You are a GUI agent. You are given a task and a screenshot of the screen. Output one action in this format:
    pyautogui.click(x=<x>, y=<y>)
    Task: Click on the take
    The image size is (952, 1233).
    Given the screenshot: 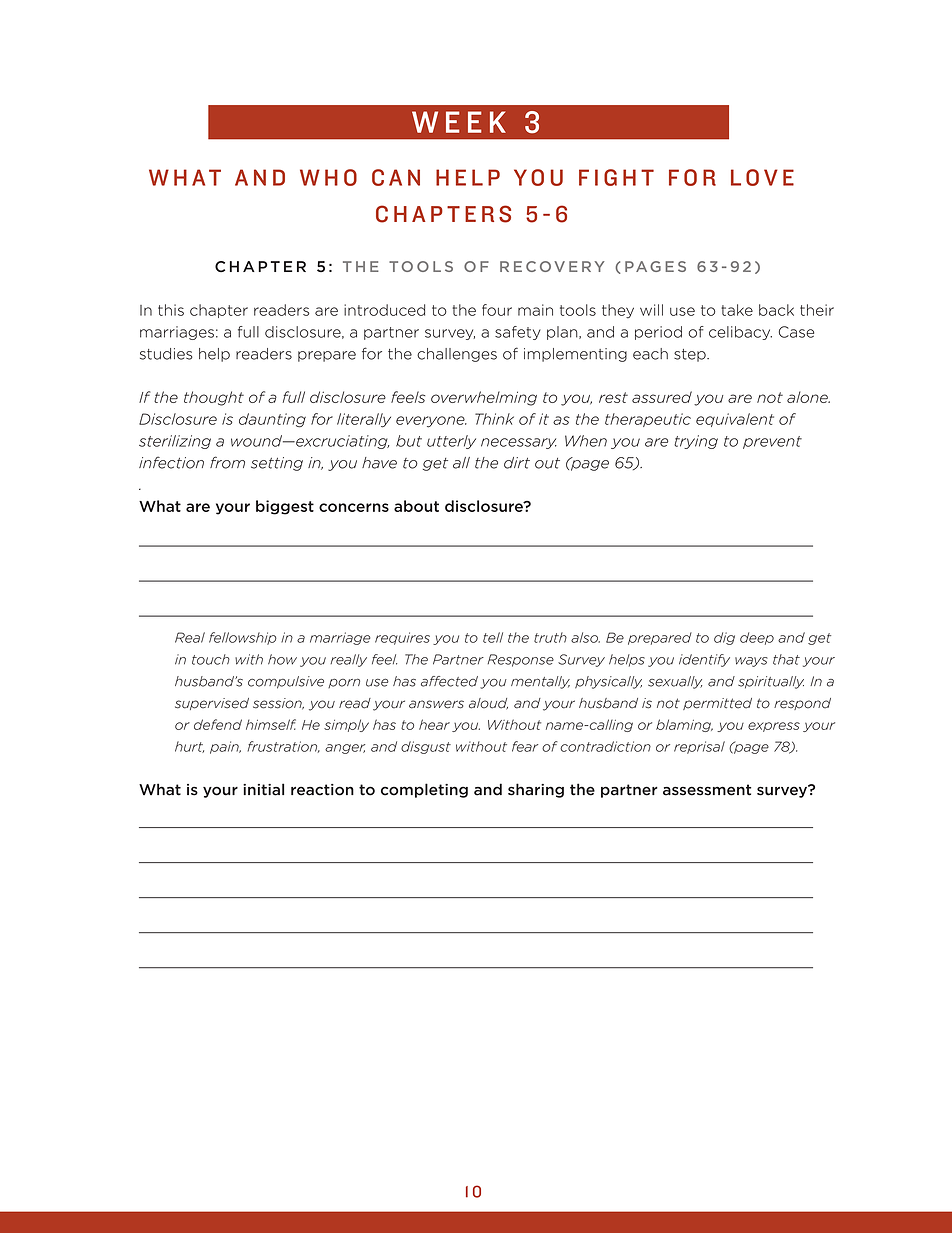 What is the action you would take?
    pyautogui.click(x=737, y=310)
